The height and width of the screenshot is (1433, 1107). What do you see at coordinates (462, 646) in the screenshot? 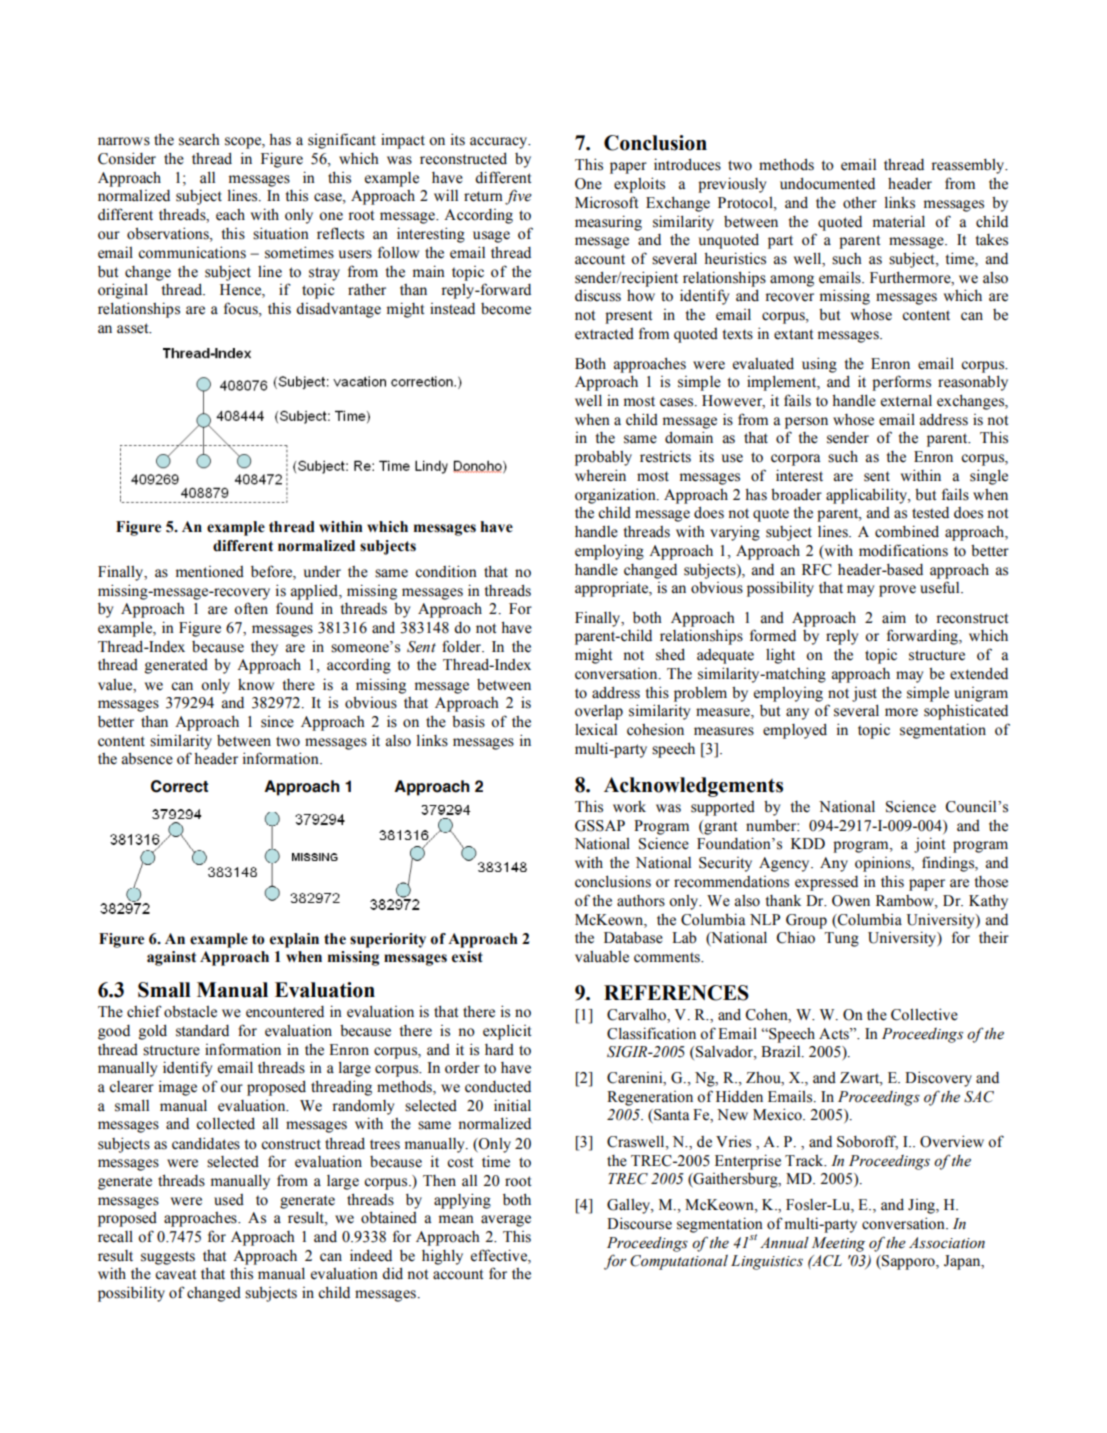
I see `folder` at bounding box center [462, 646].
